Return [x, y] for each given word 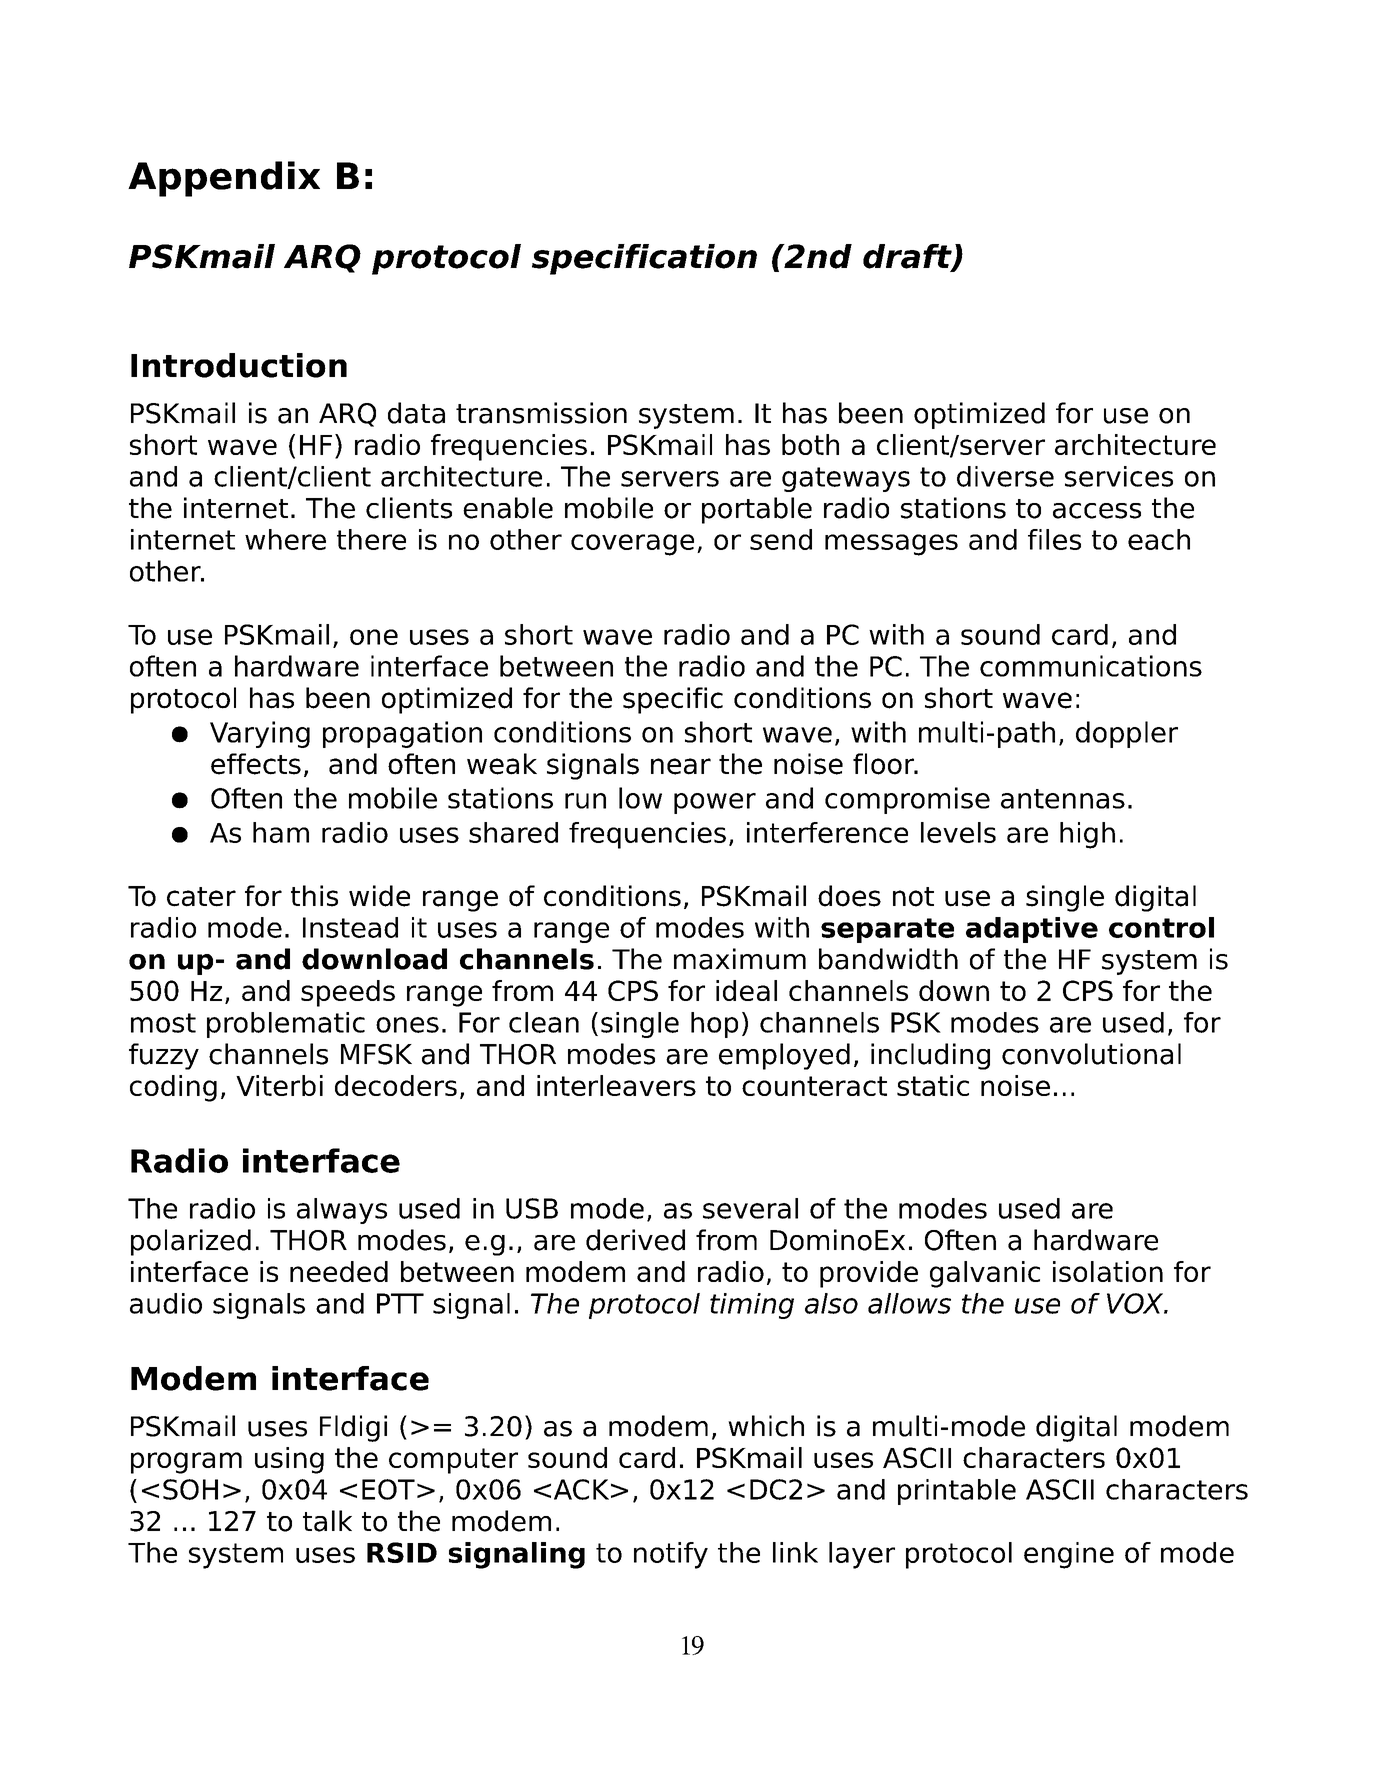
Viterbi [279, 1085]
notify [671, 1555]
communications [1091, 666]
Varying [260, 734]
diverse [1005, 476]
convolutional [1091, 1054]
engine [1069, 1555]
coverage [632, 545]
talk [327, 1521]
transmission [541, 413]
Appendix [224, 179]
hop [714, 1025]
